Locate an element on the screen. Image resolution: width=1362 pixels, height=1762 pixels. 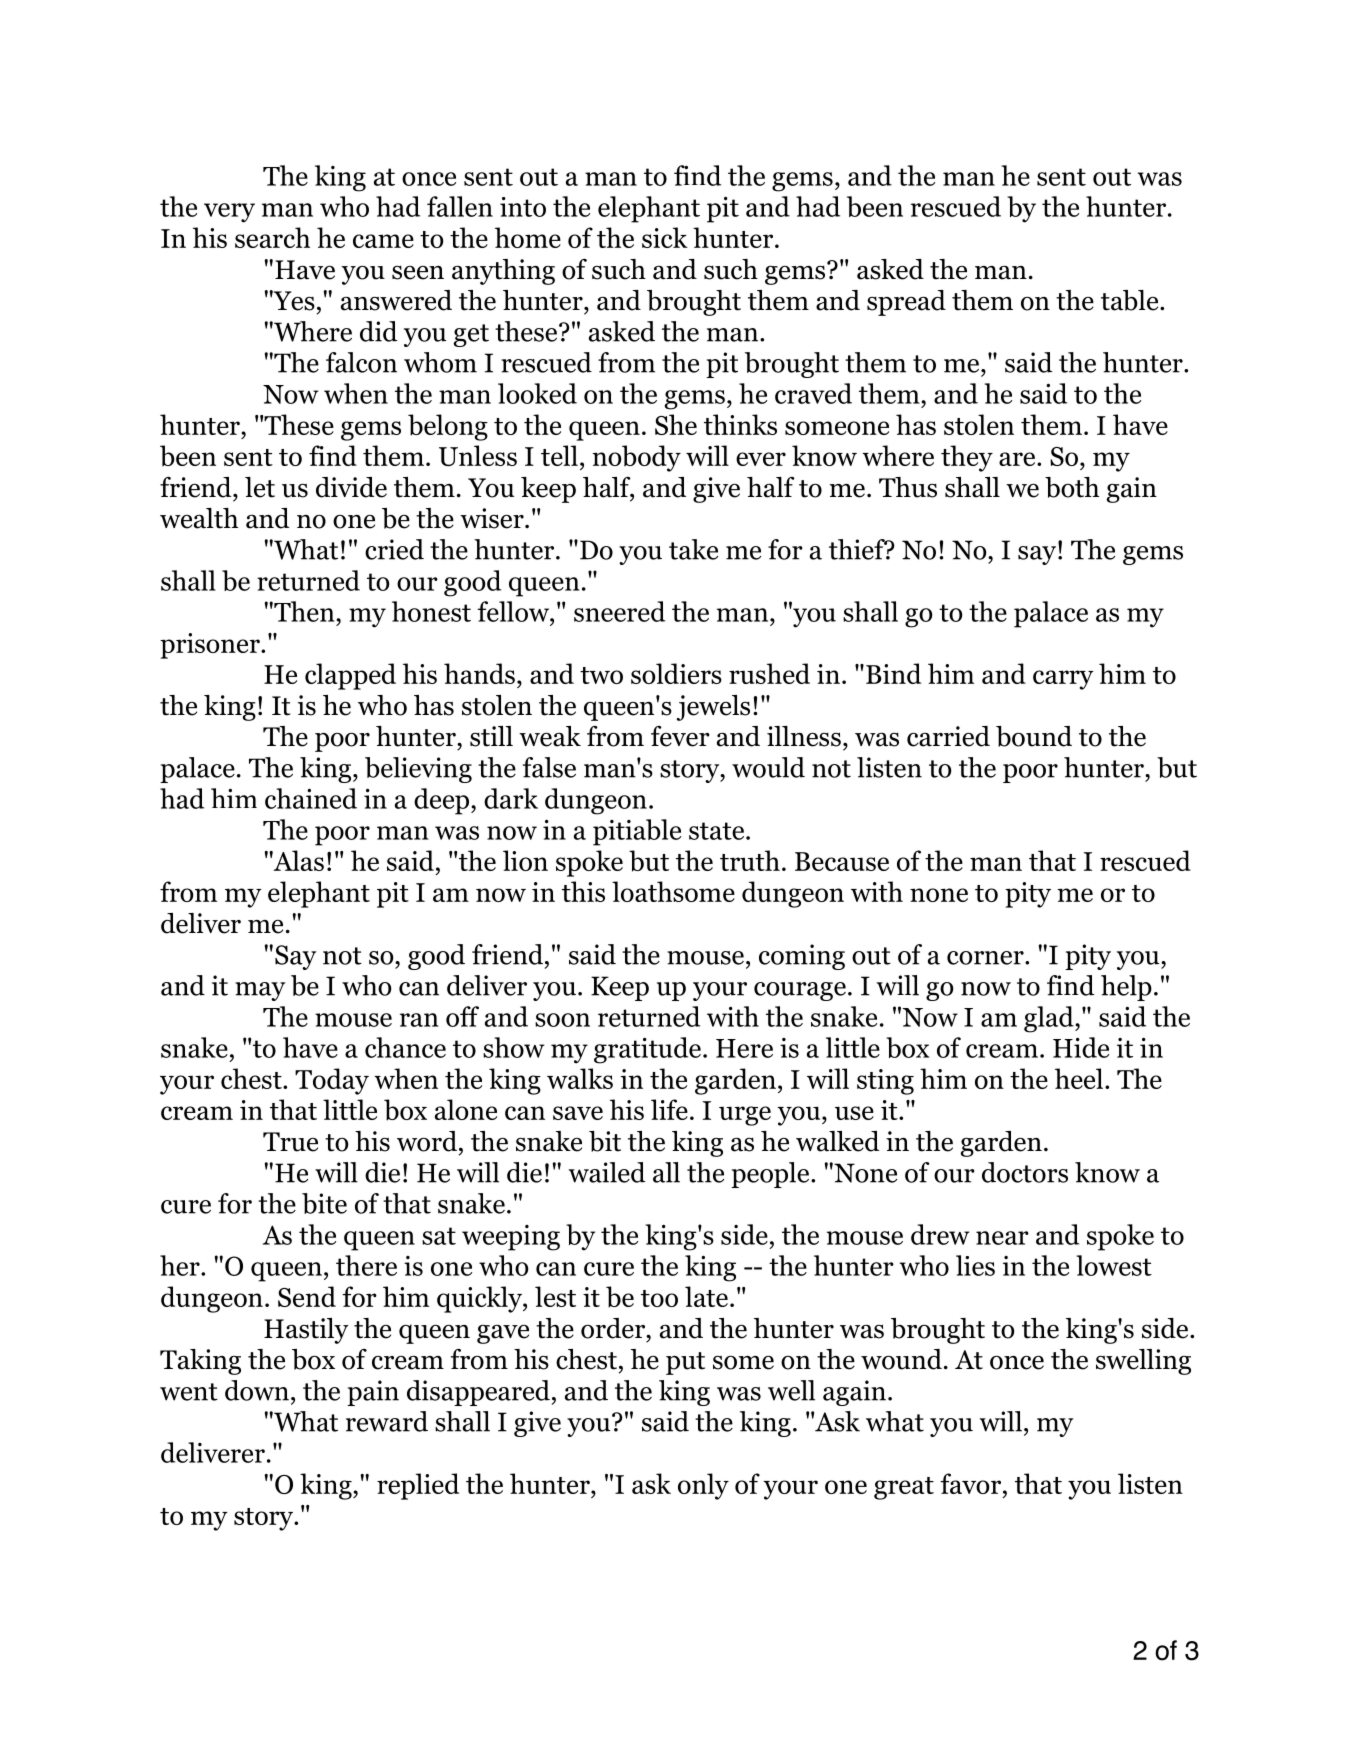
table is located at coordinates (1131, 300).
